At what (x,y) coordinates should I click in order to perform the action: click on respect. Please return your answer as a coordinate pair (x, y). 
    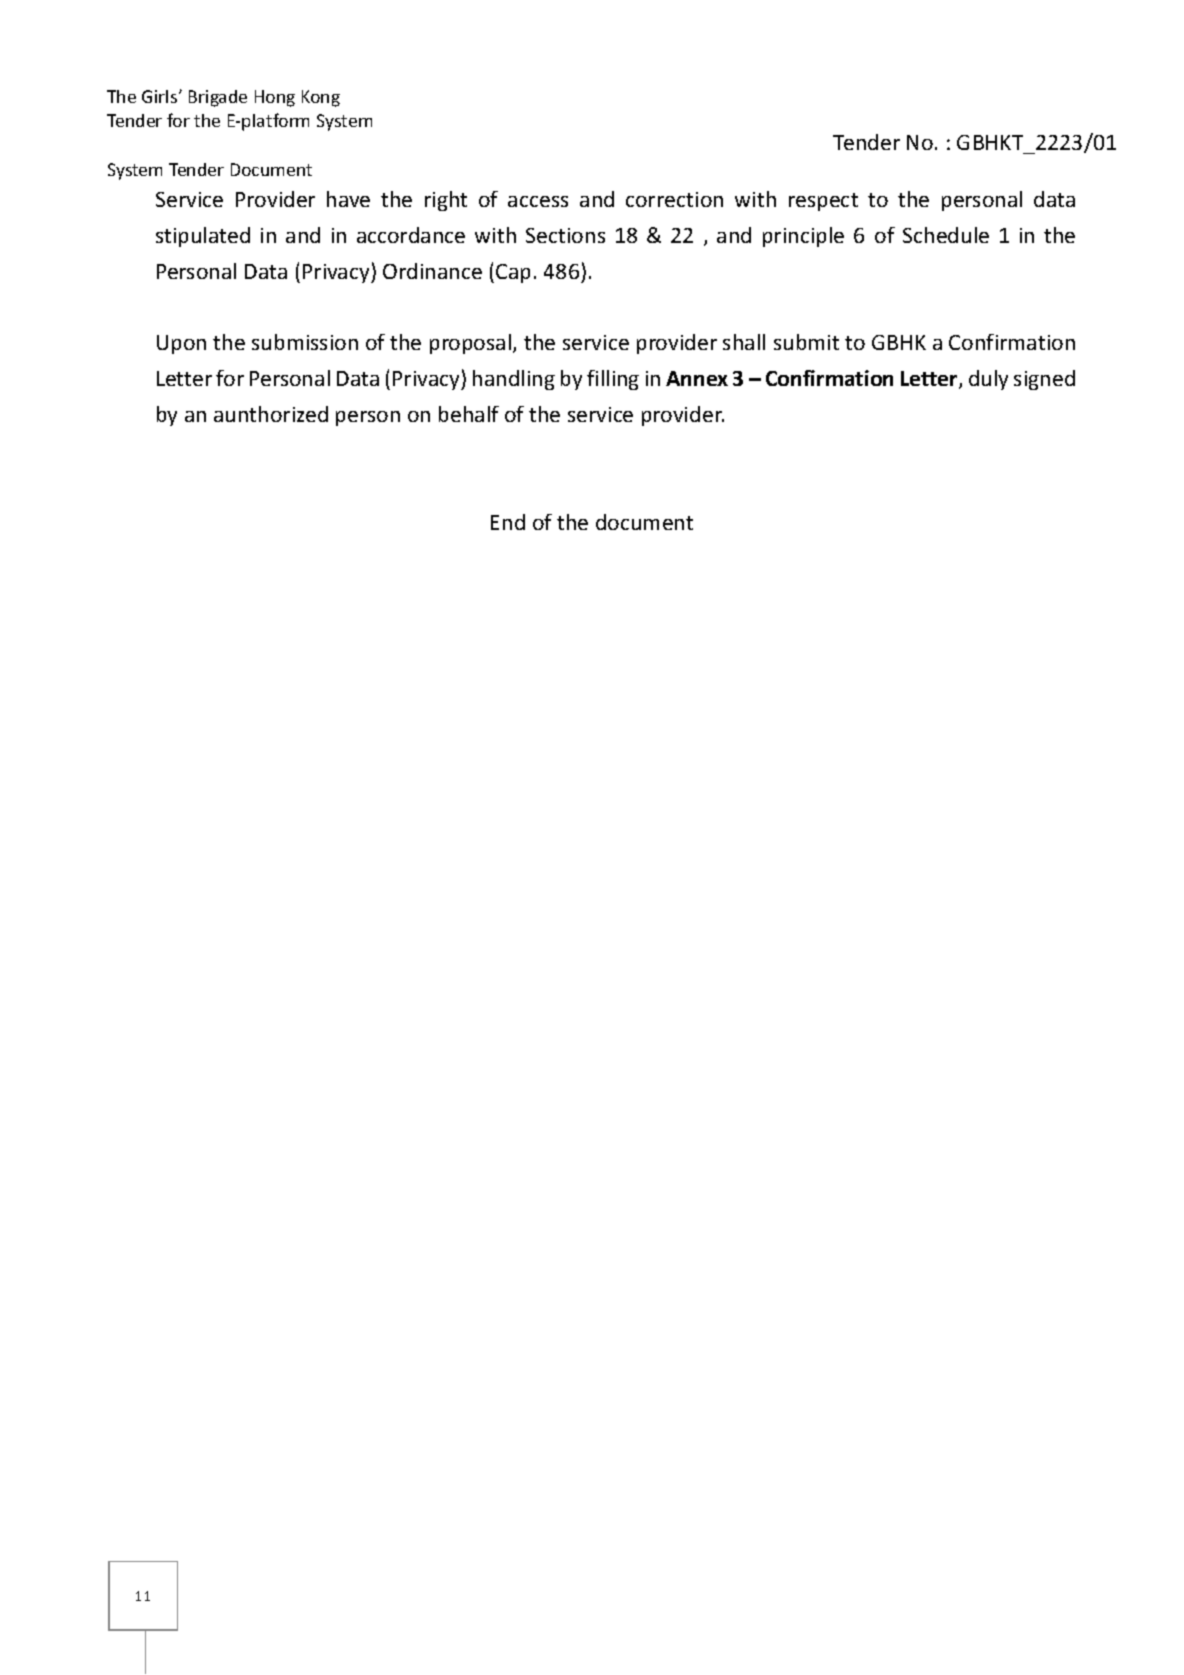
    Looking at the image, I should click on (823, 202).
